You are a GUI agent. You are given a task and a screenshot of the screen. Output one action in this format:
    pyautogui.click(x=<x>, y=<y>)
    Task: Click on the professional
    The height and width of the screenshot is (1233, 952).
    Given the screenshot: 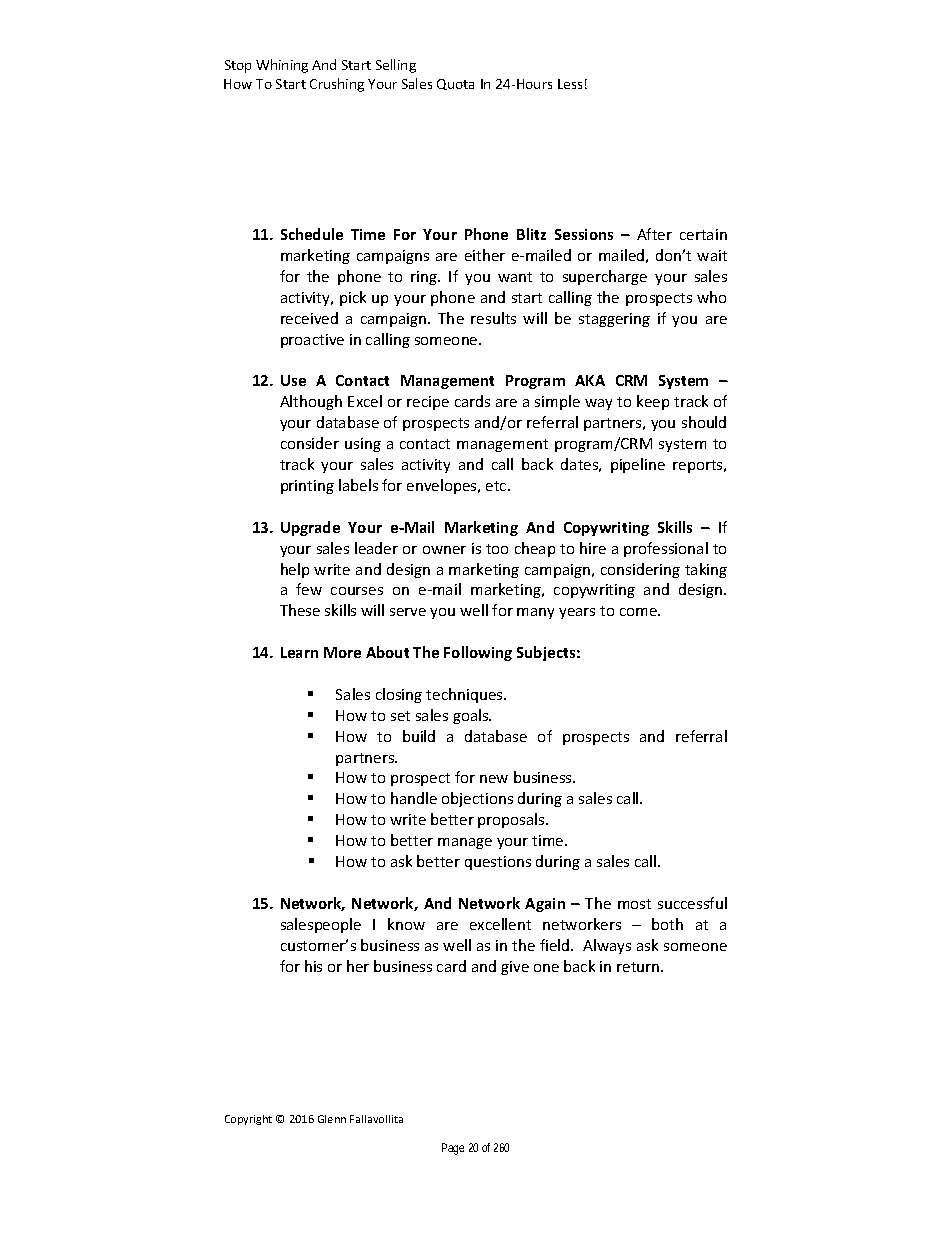 What is the action you would take?
    pyautogui.click(x=666, y=549)
